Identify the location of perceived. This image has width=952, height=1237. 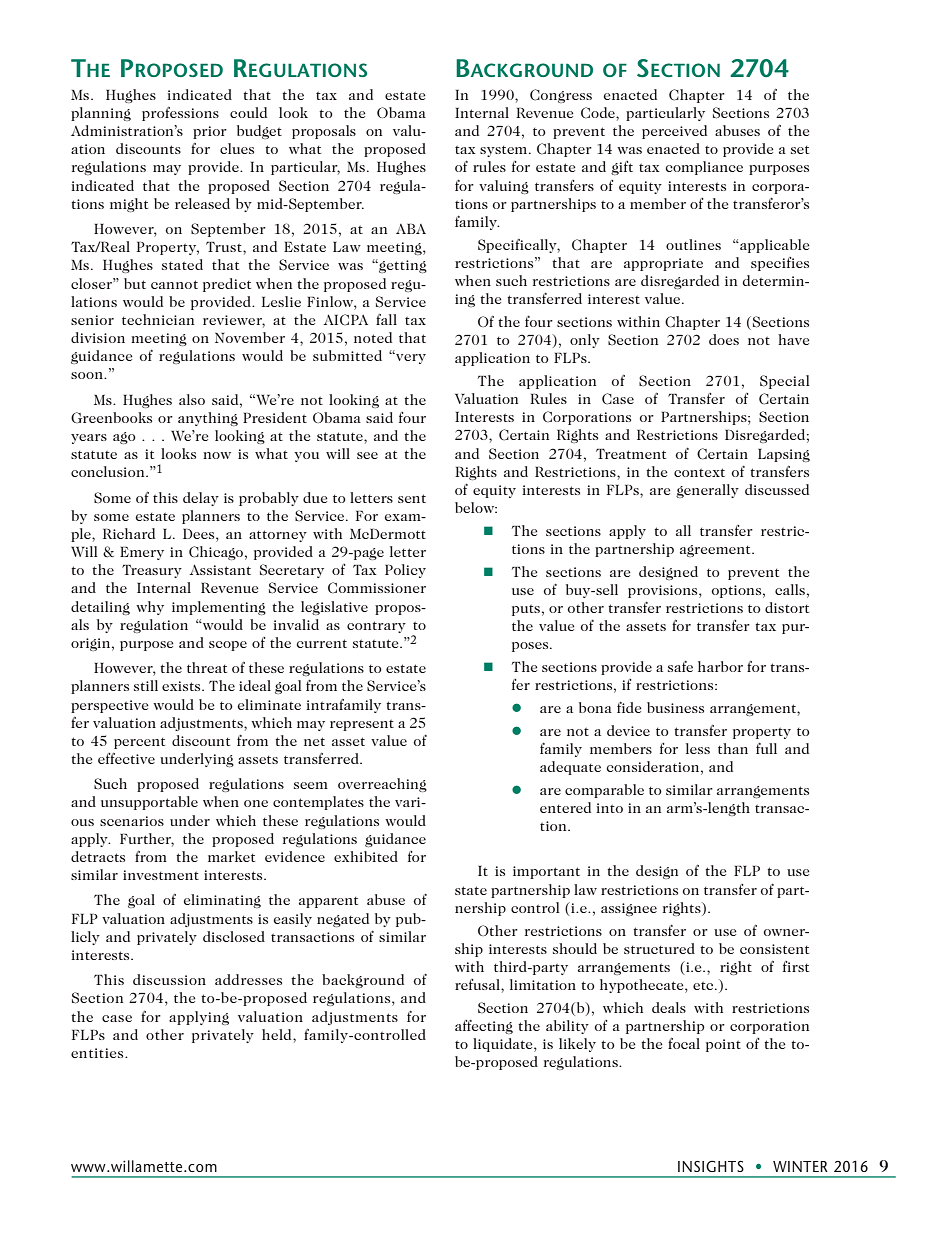
(674, 132).
